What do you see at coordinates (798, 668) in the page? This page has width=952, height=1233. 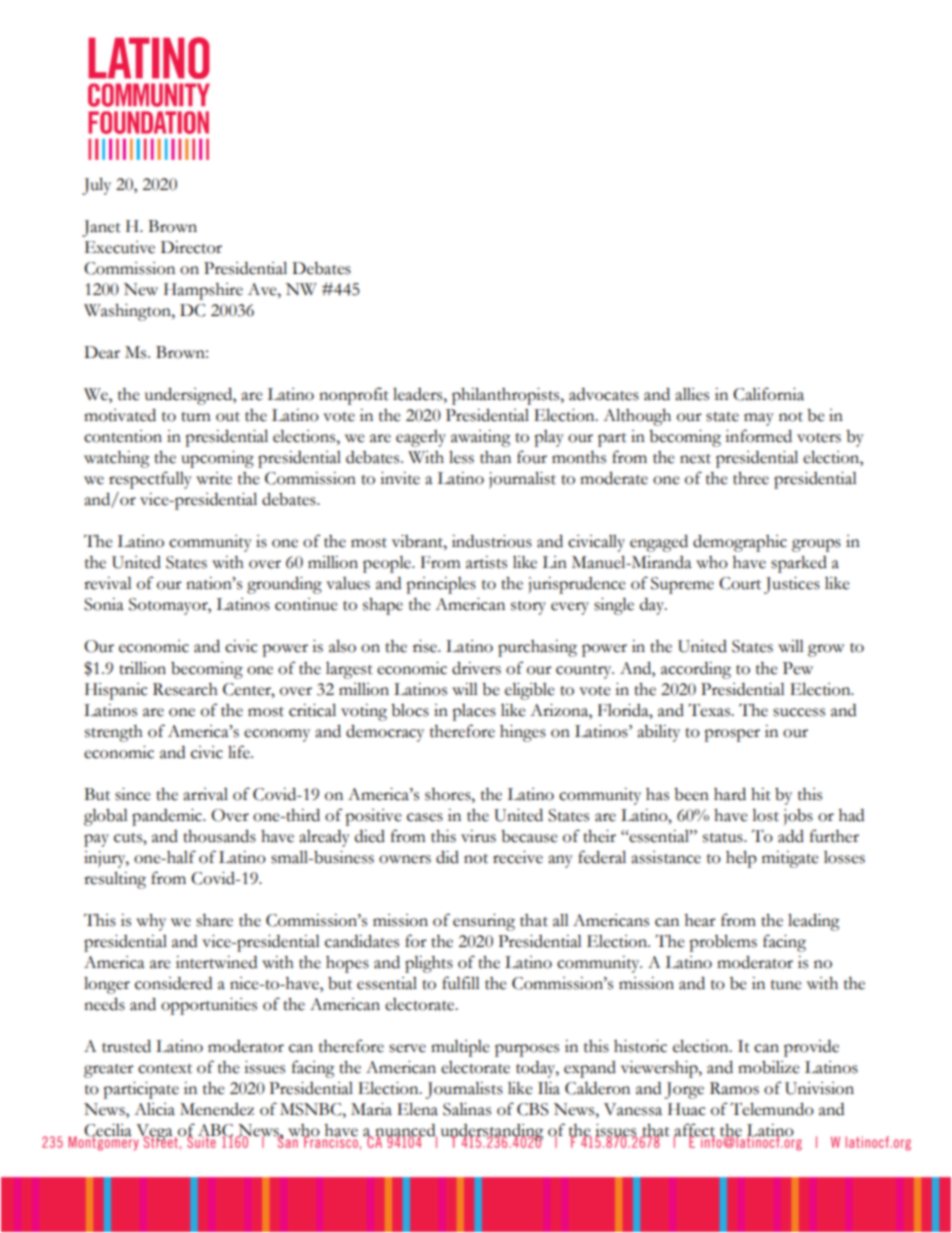 I see `Pew` at bounding box center [798, 668].
